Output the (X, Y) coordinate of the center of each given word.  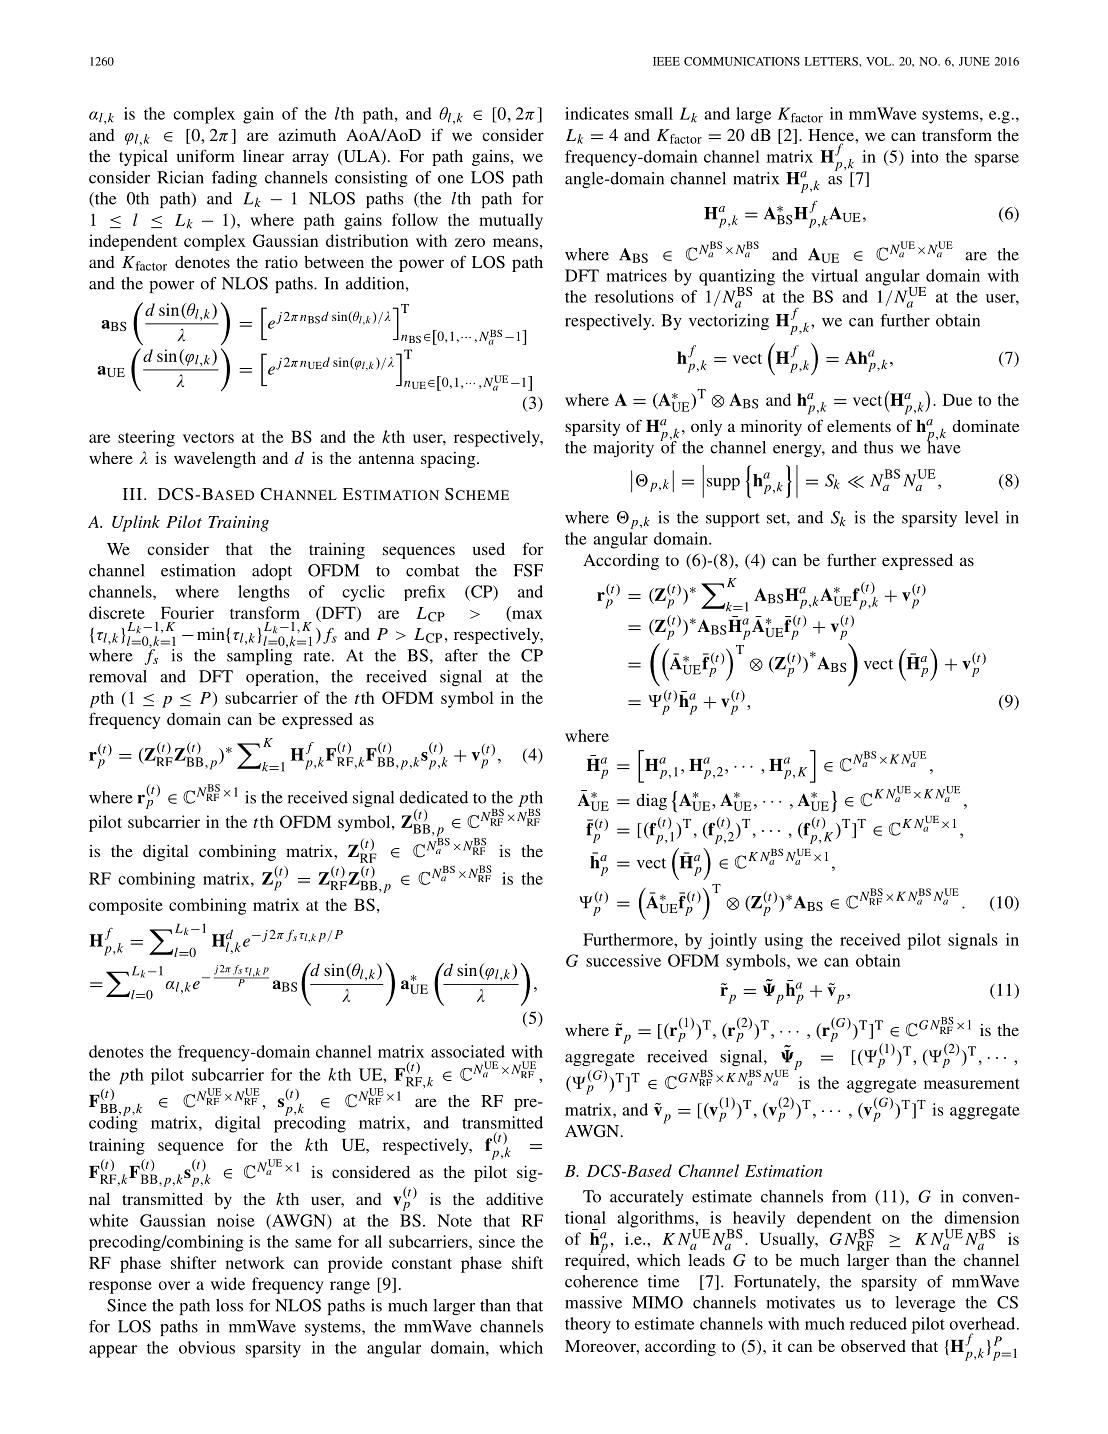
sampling (259, 655)
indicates (597, 113)
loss (229, 1305)
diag (651, 802)
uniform (206, 155)
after (461, 655)
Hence (832, 136)
